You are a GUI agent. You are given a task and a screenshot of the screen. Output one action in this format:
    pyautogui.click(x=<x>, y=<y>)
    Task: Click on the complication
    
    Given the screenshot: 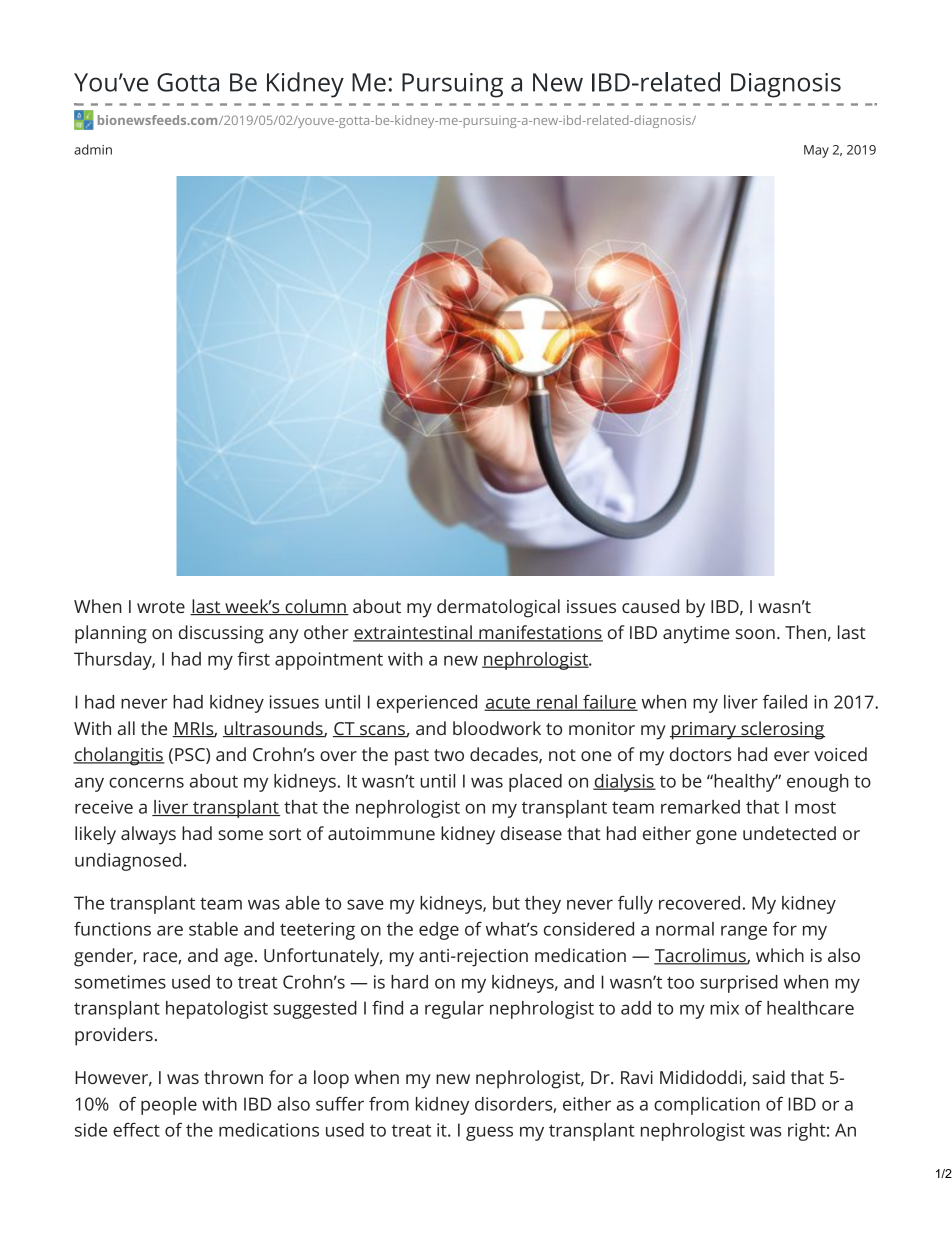 What is the action you would take?
    pyautogui.click(x=707, y=1106)
